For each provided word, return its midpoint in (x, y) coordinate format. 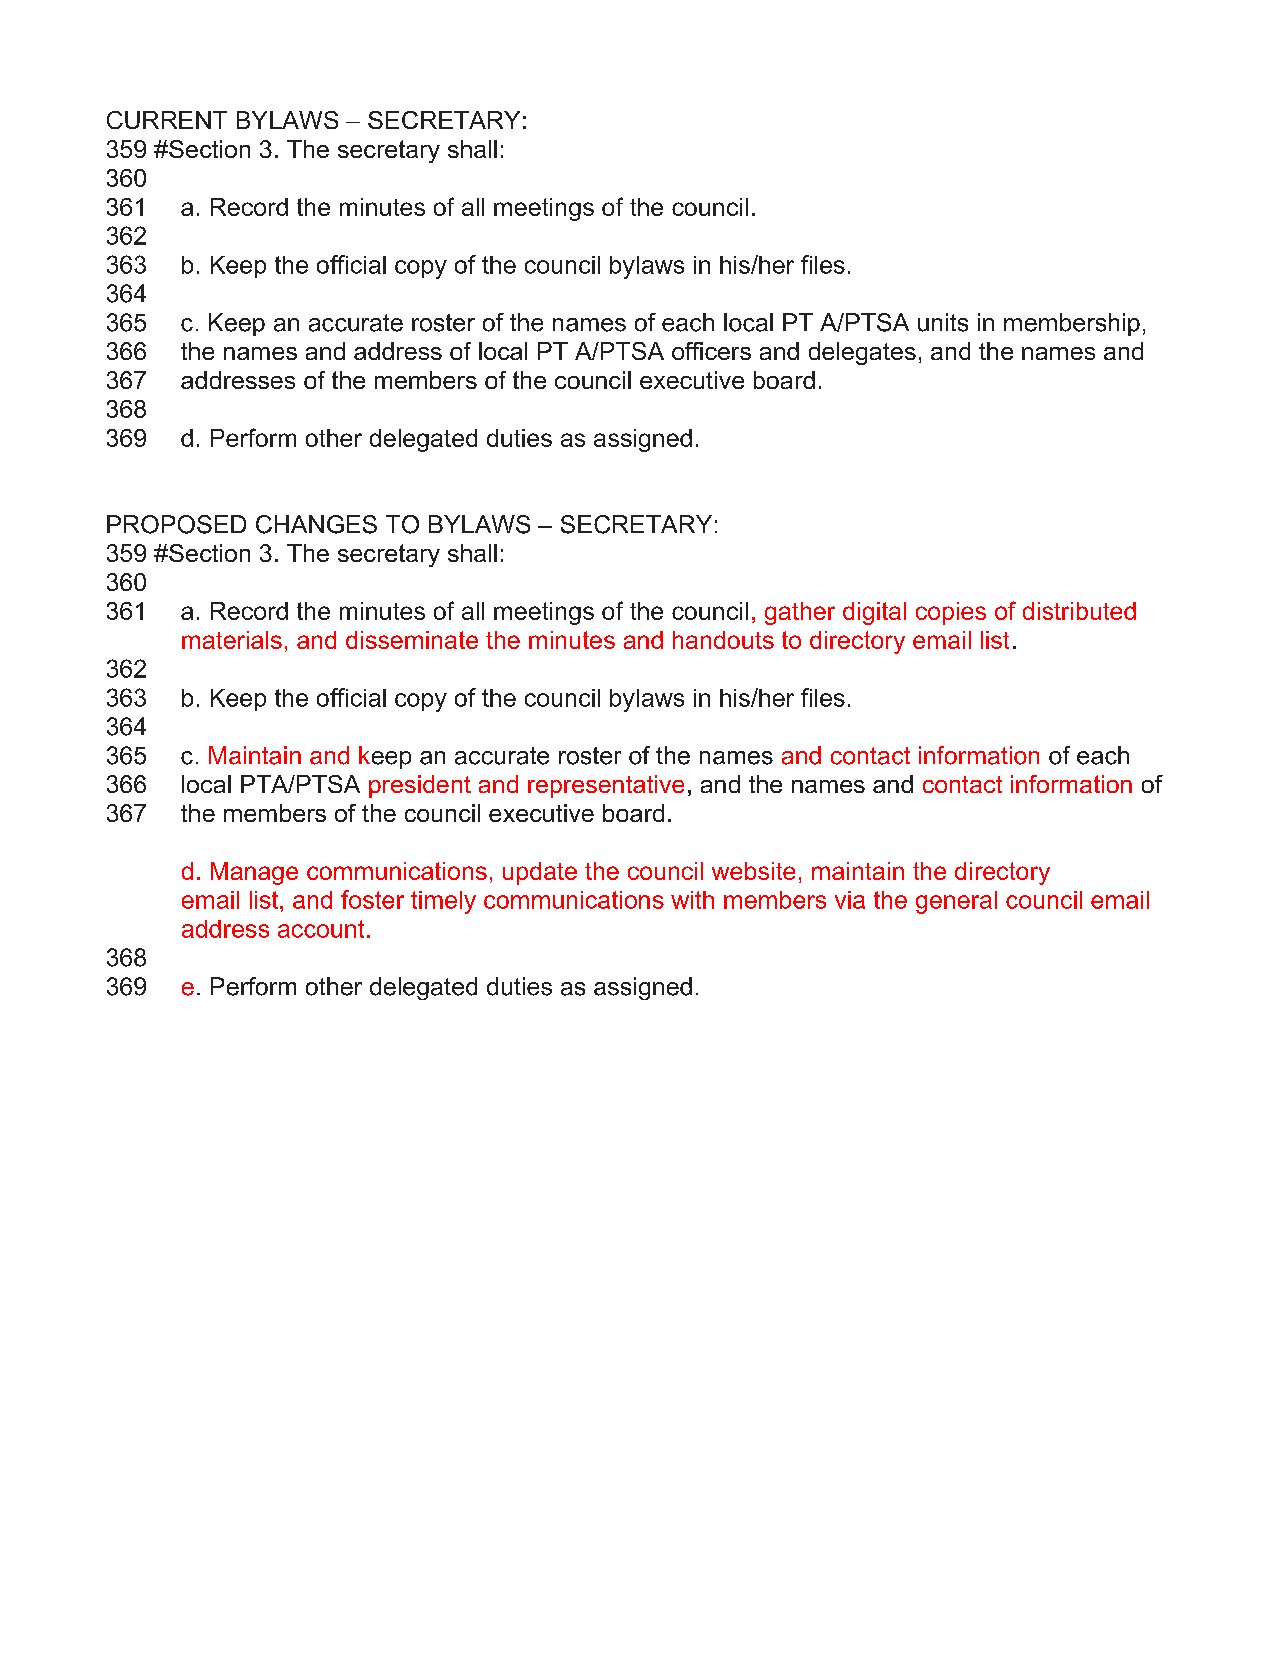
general (956, 902)
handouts (723, 640)
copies (951, 613)
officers (711, 351)
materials (232, 640)
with (692, 900)
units (943, 322)
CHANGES (316, 524)
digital (874, 613)
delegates (862, 353)
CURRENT (167, 120)
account (321, 929)
